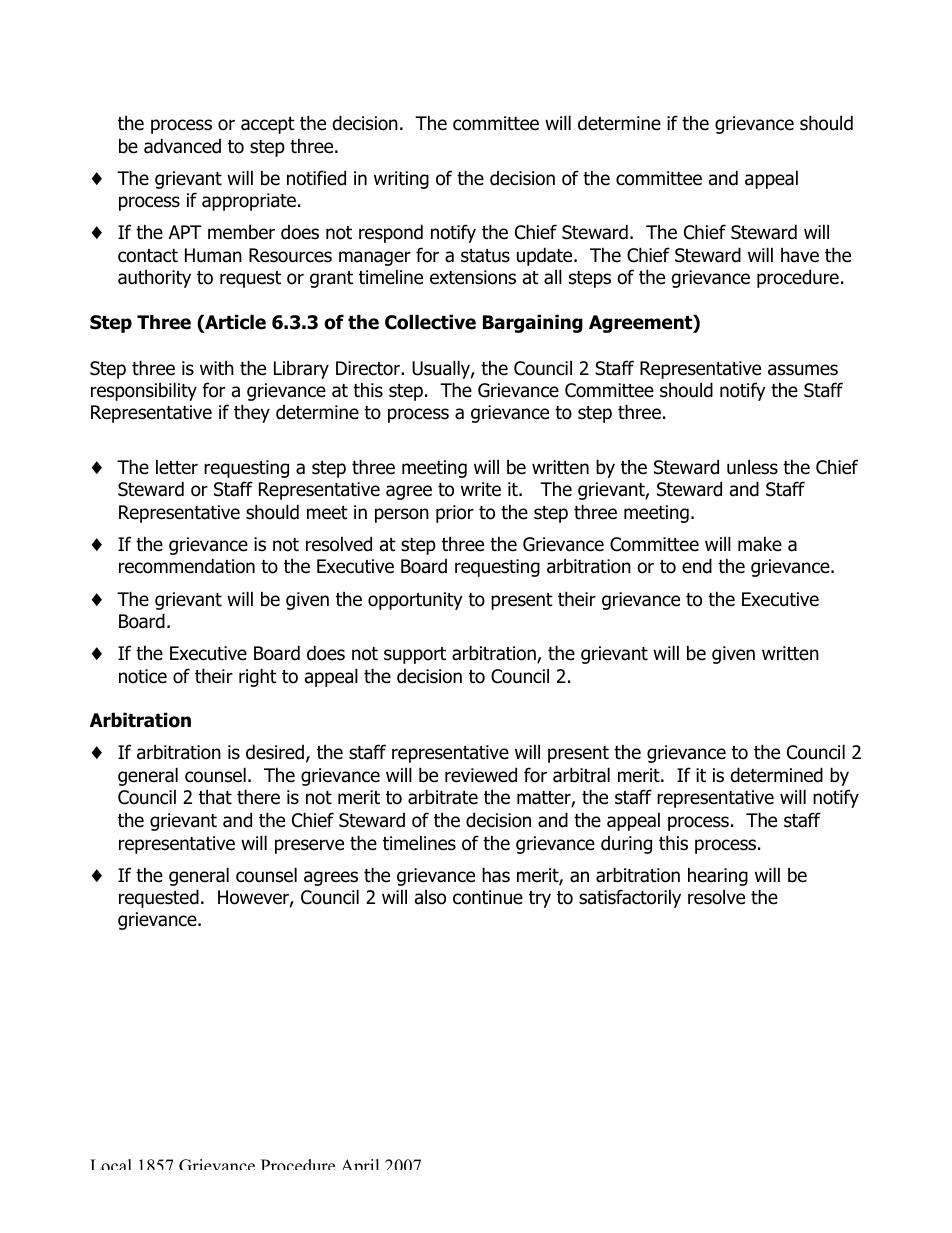 The image size is (952, 1233). What do you see at coordinates (182, 146) in the screenshot?
I see `advanced` at bounding box center [182, 146].
